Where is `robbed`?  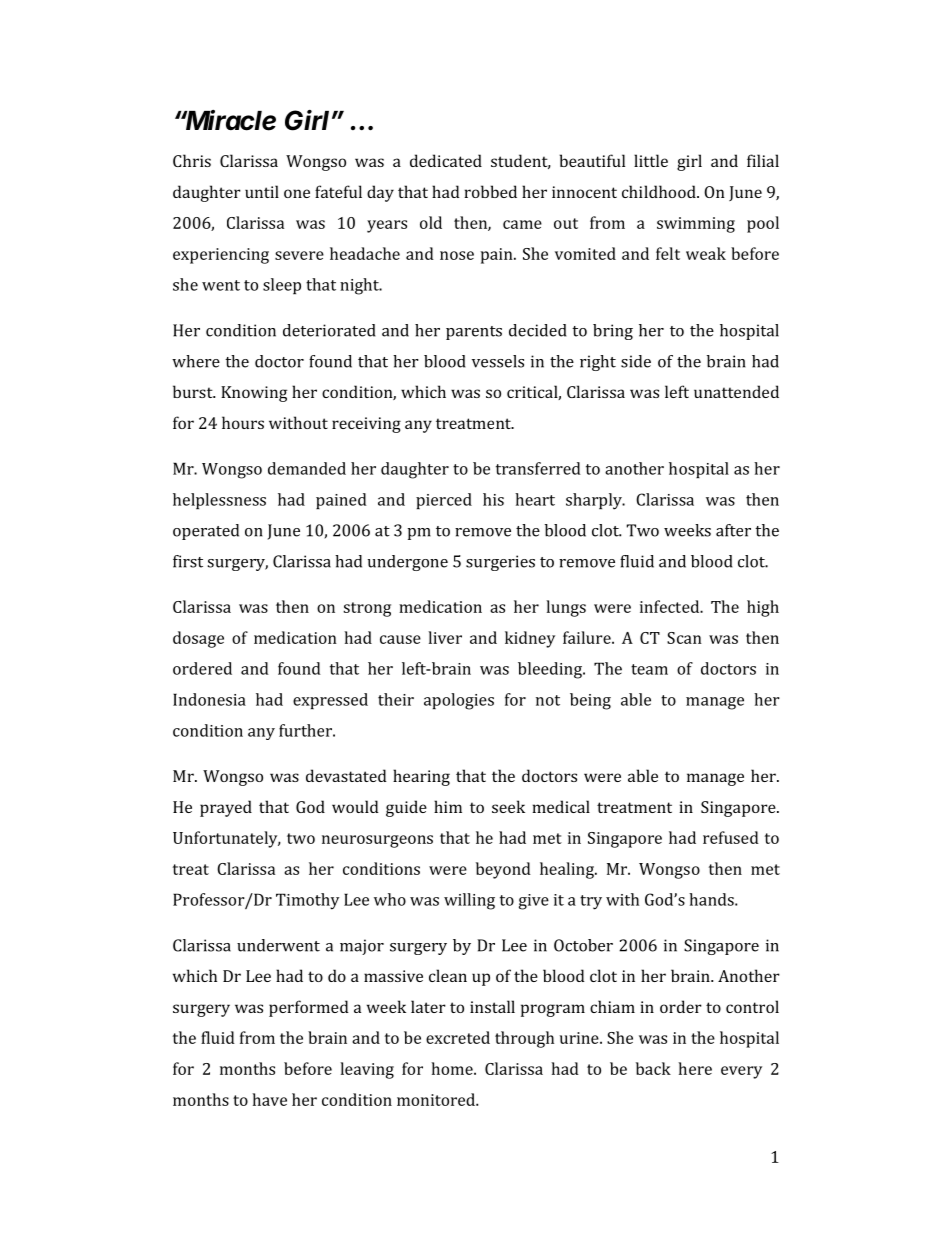
robbed is located at coordinates (490, 191).
